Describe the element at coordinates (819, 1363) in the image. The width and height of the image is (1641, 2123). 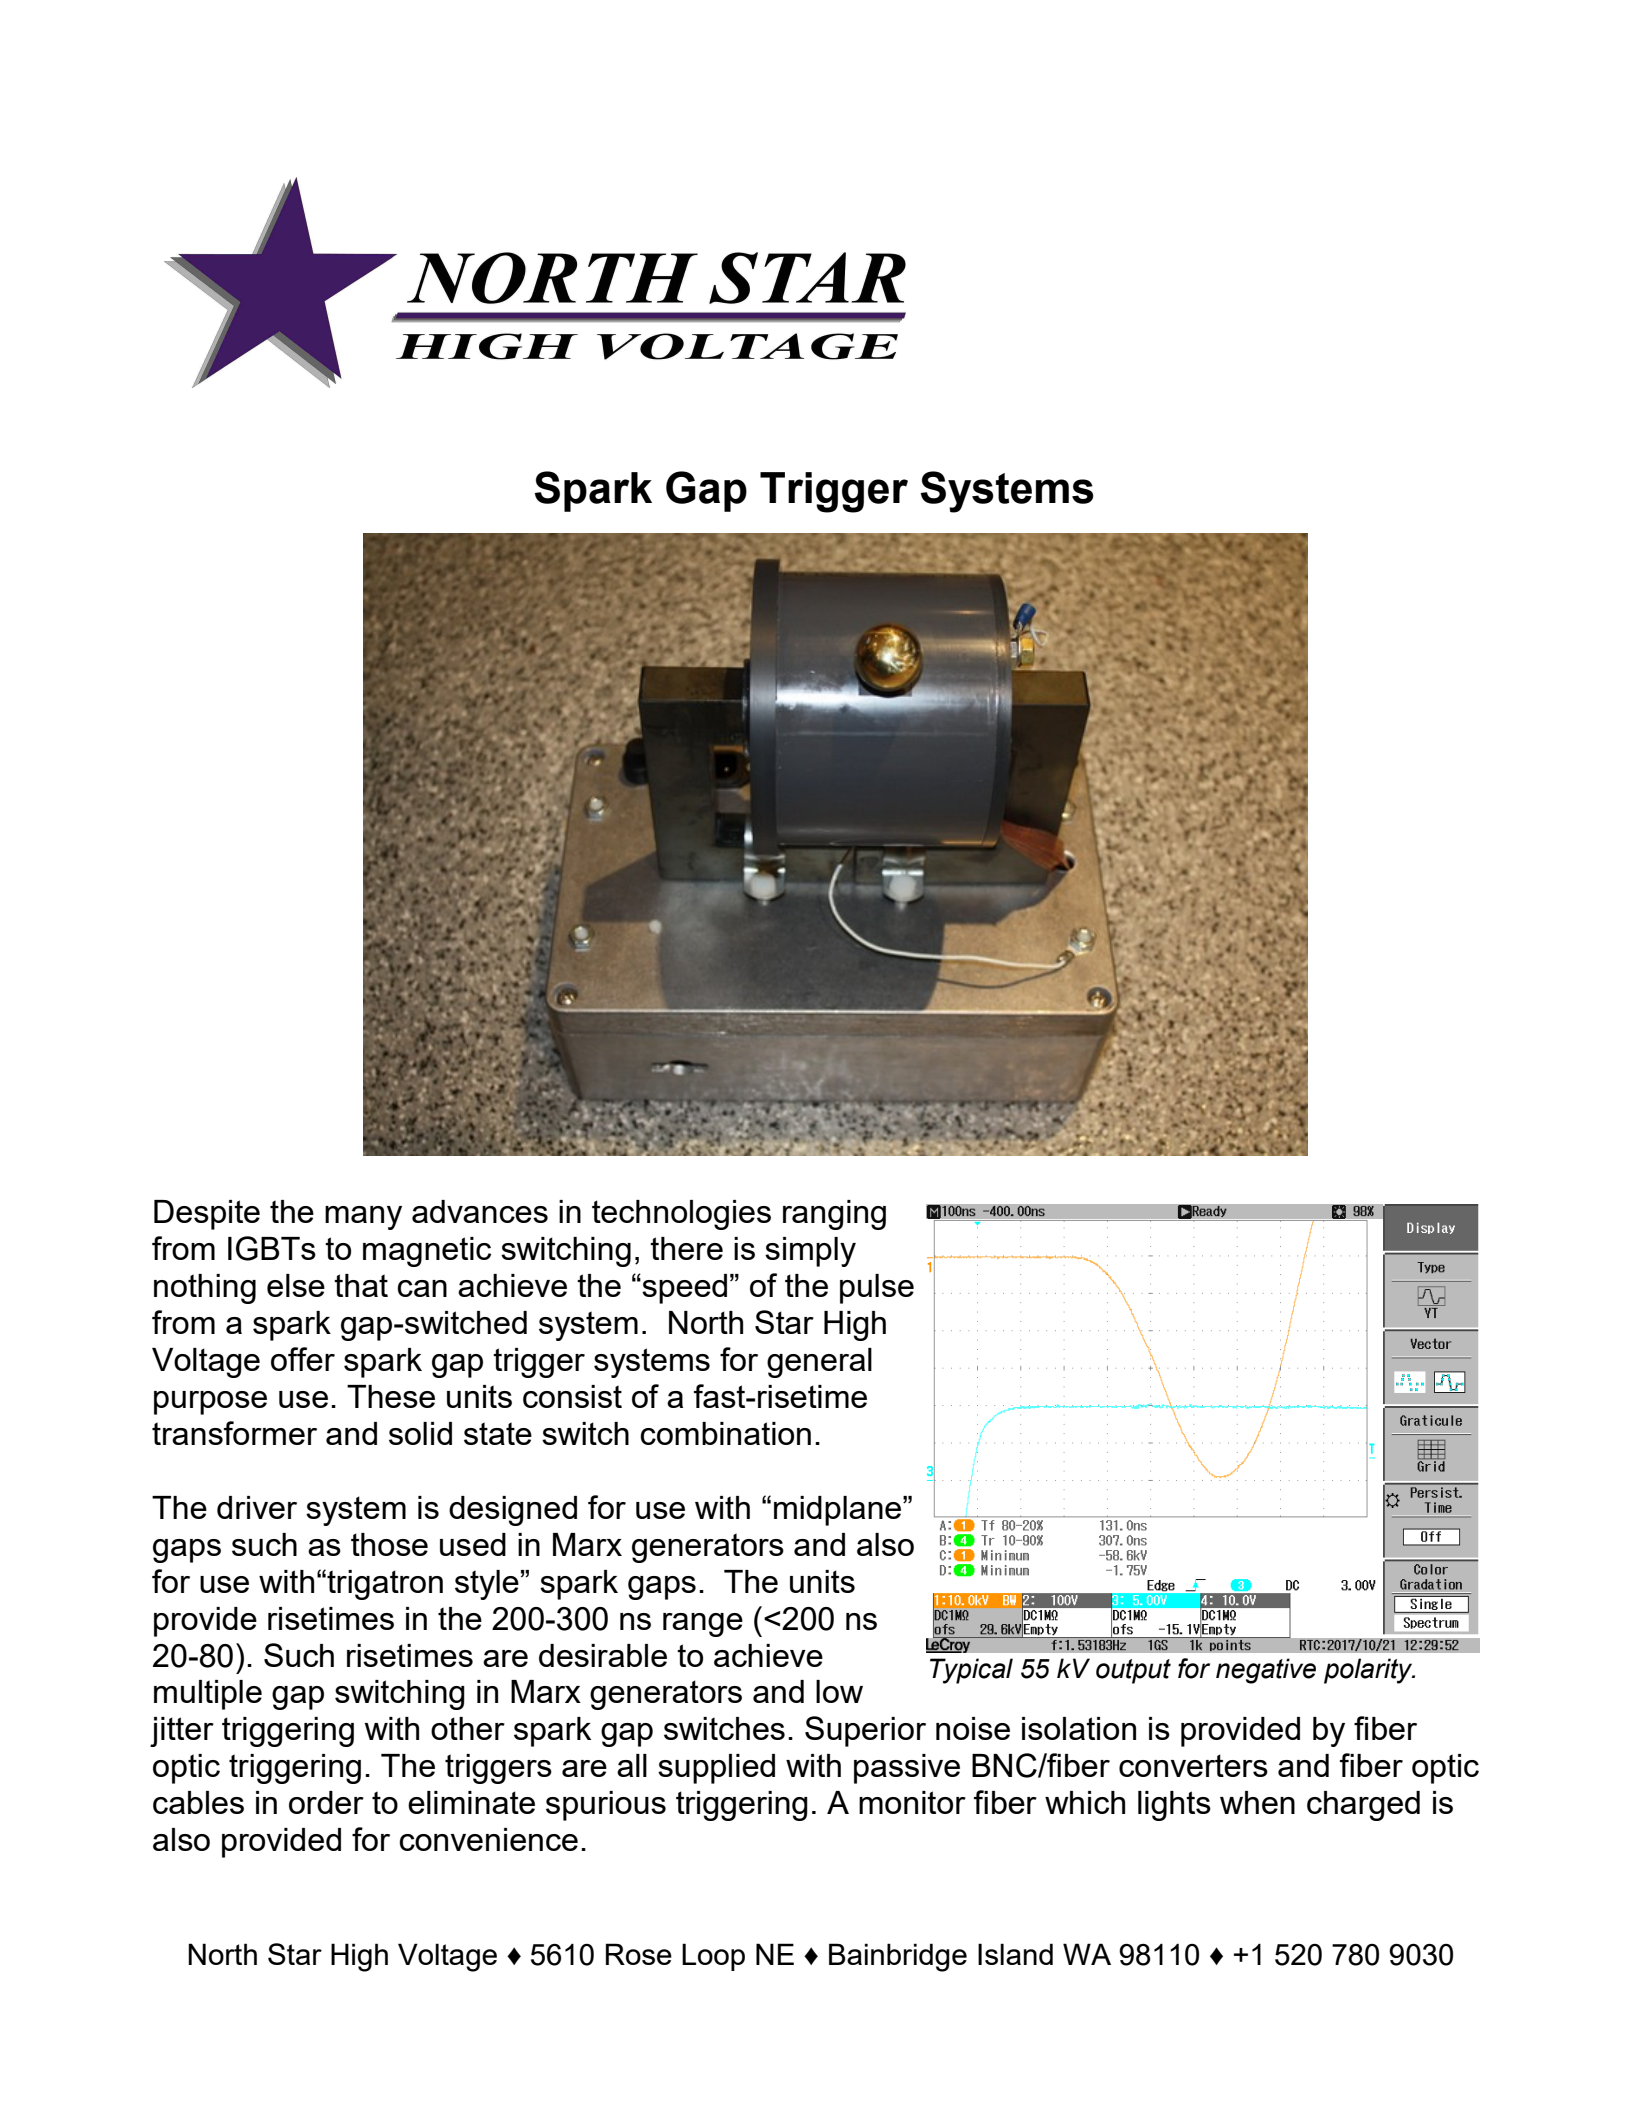
I see `general` at that location.
